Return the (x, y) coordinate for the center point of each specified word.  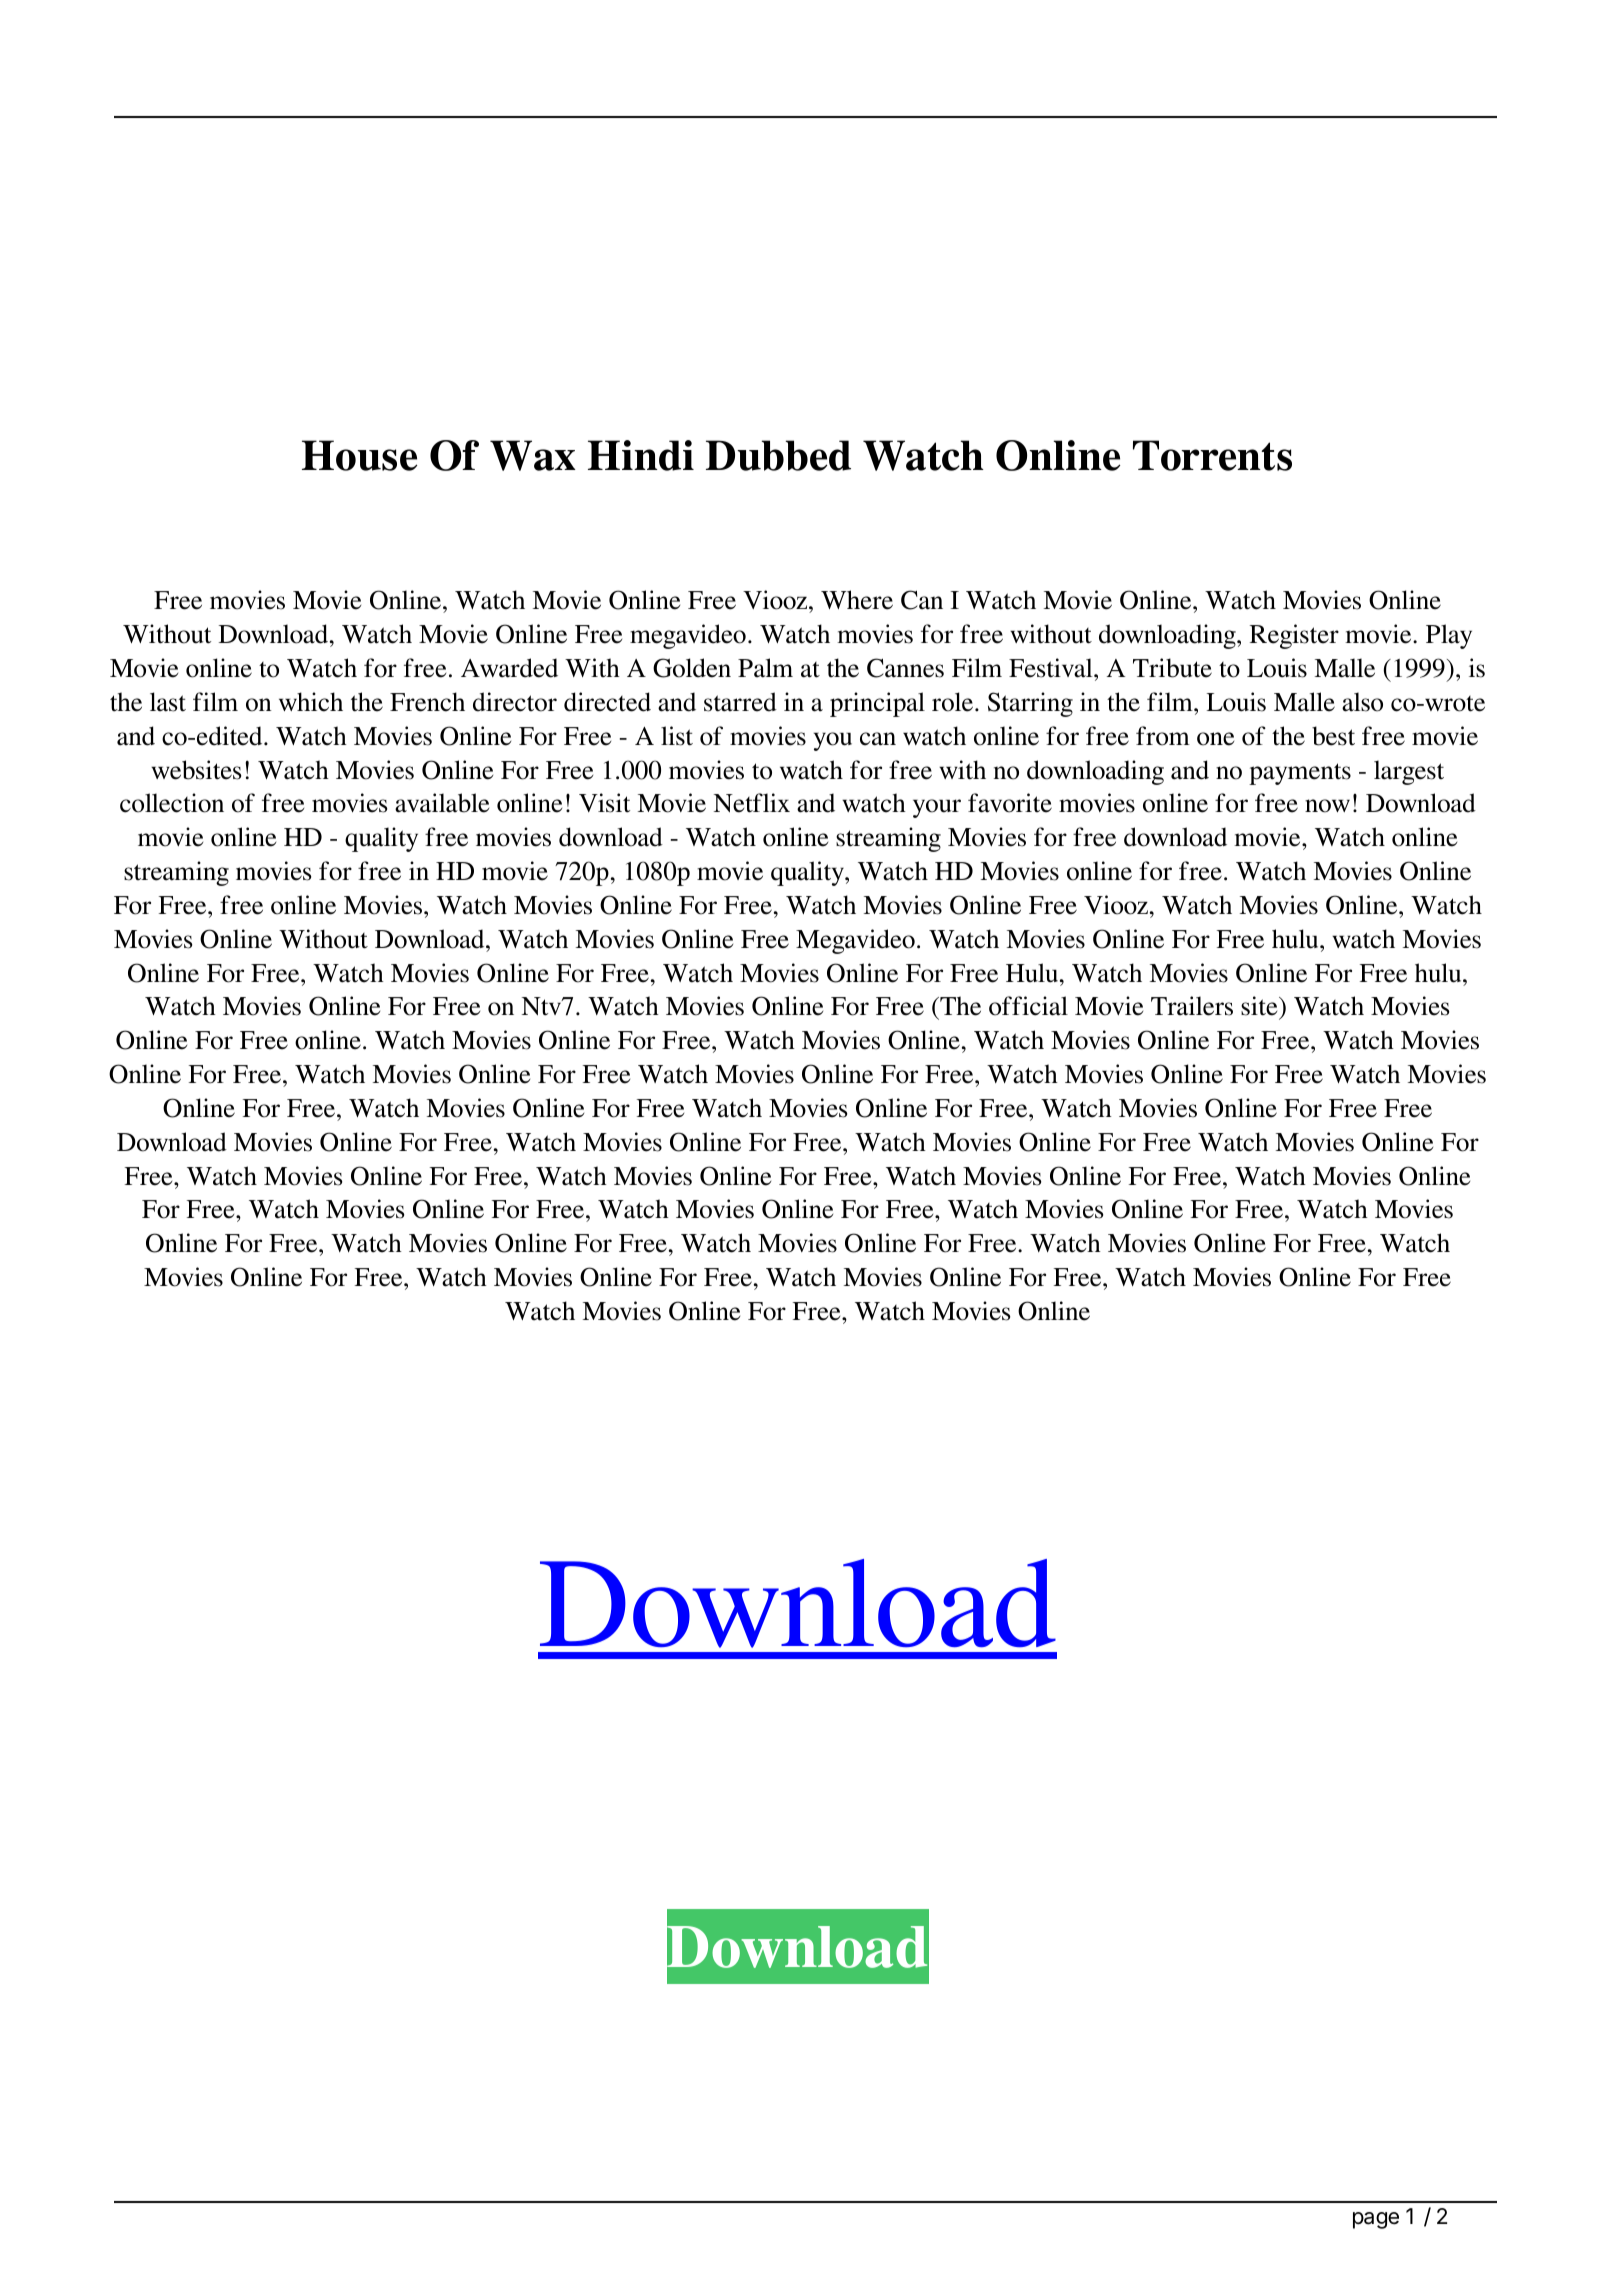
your (937, 808)
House (359, 455)
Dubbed (778, 455)
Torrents (1212, 455)
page (1376, 2220)
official (1028, 1006)
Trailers (1192, 1006)
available (442, 803)
